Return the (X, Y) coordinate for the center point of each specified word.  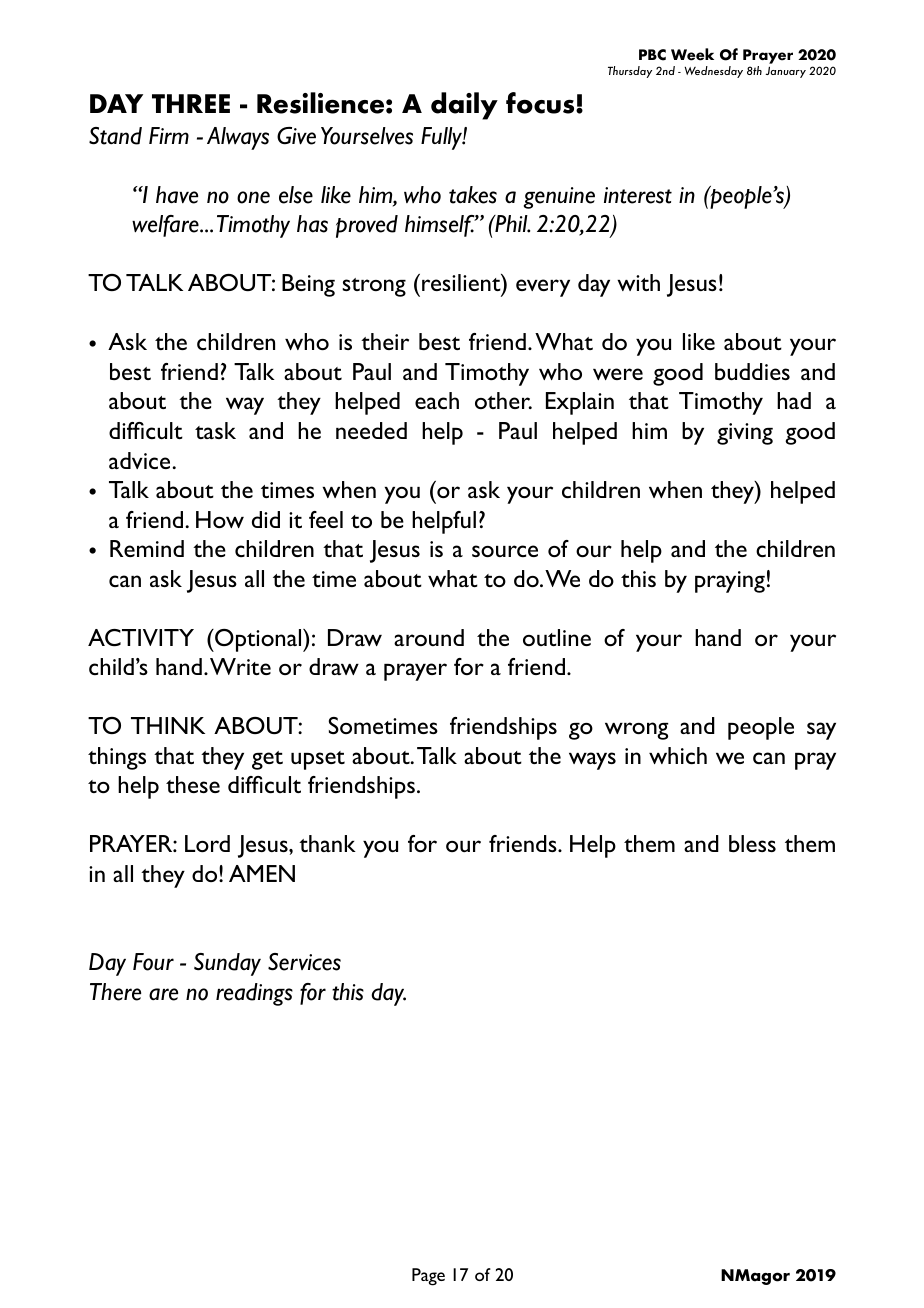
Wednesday (714, 72)
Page (428, 1277)
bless (752, 843)
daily (464, 106)
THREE (191, 103)
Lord (207, 843)
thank (327, 843)
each (437, 400)
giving (745, 434)
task (215, 430)
